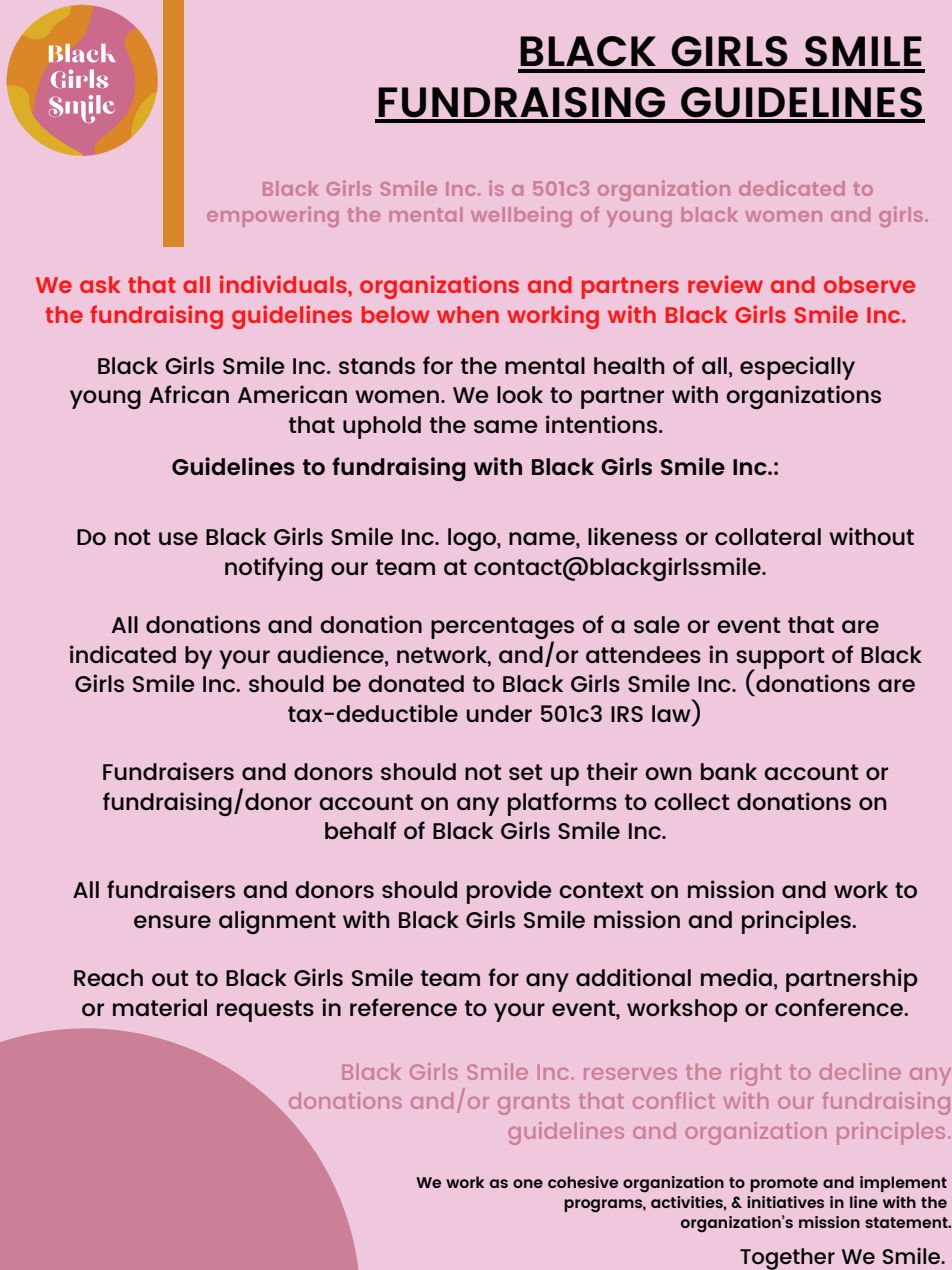  I want to click on reference, so click(403, 1007).
